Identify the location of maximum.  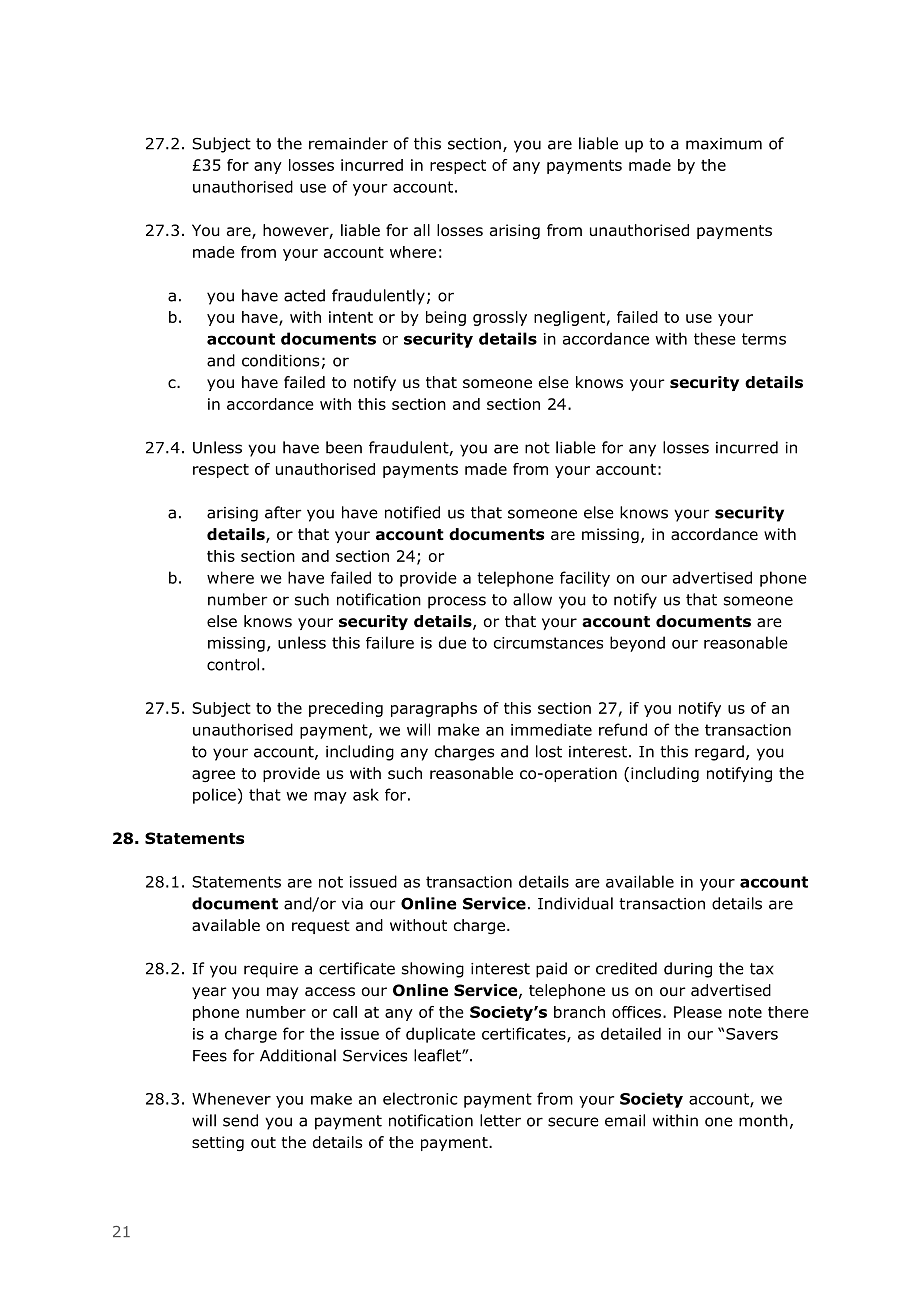
(724, 144).
